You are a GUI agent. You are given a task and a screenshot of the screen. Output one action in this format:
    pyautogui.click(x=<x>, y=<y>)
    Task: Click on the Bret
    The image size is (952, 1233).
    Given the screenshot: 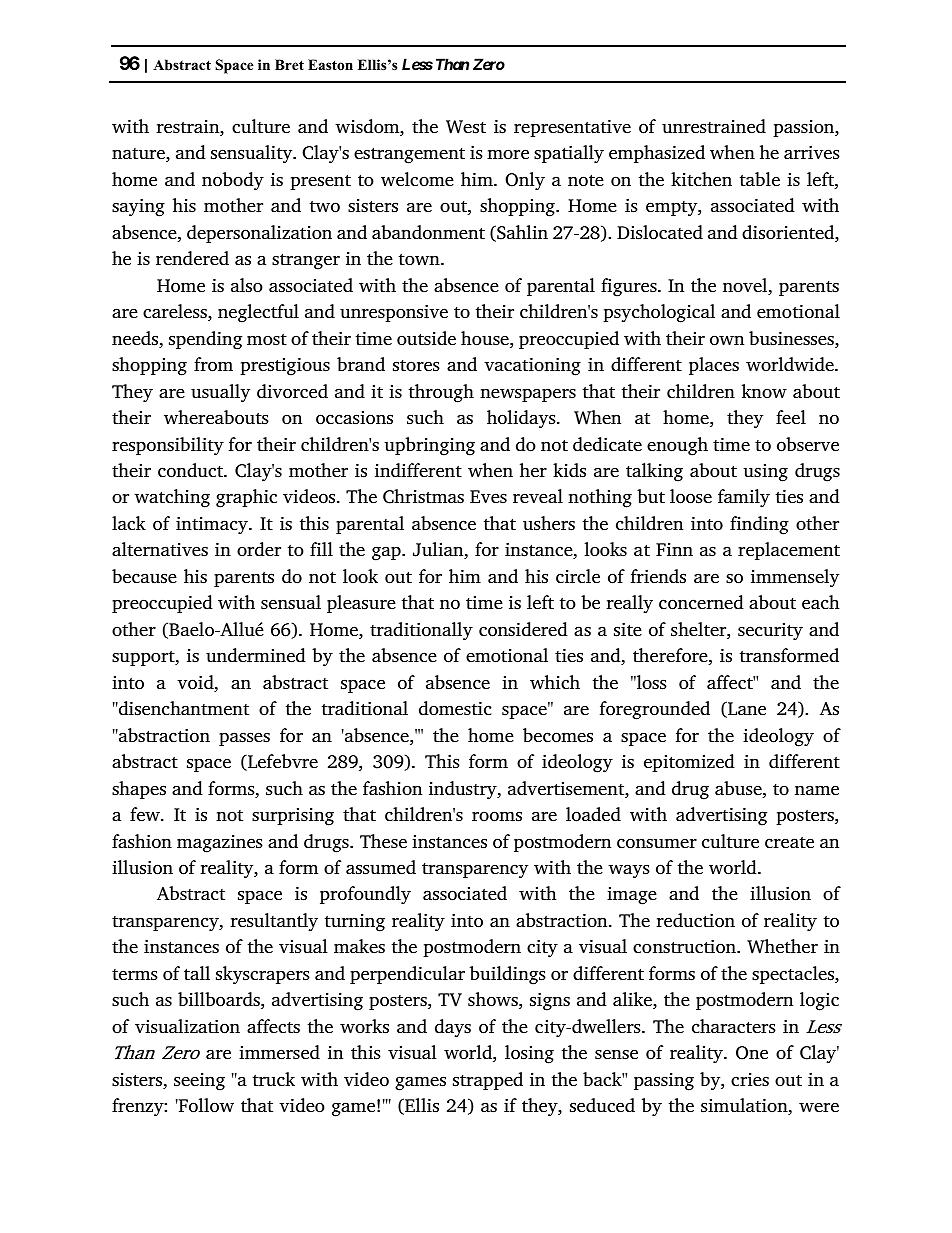 What is the action you would take?
    pyautogui.click(x=289, y=64)
